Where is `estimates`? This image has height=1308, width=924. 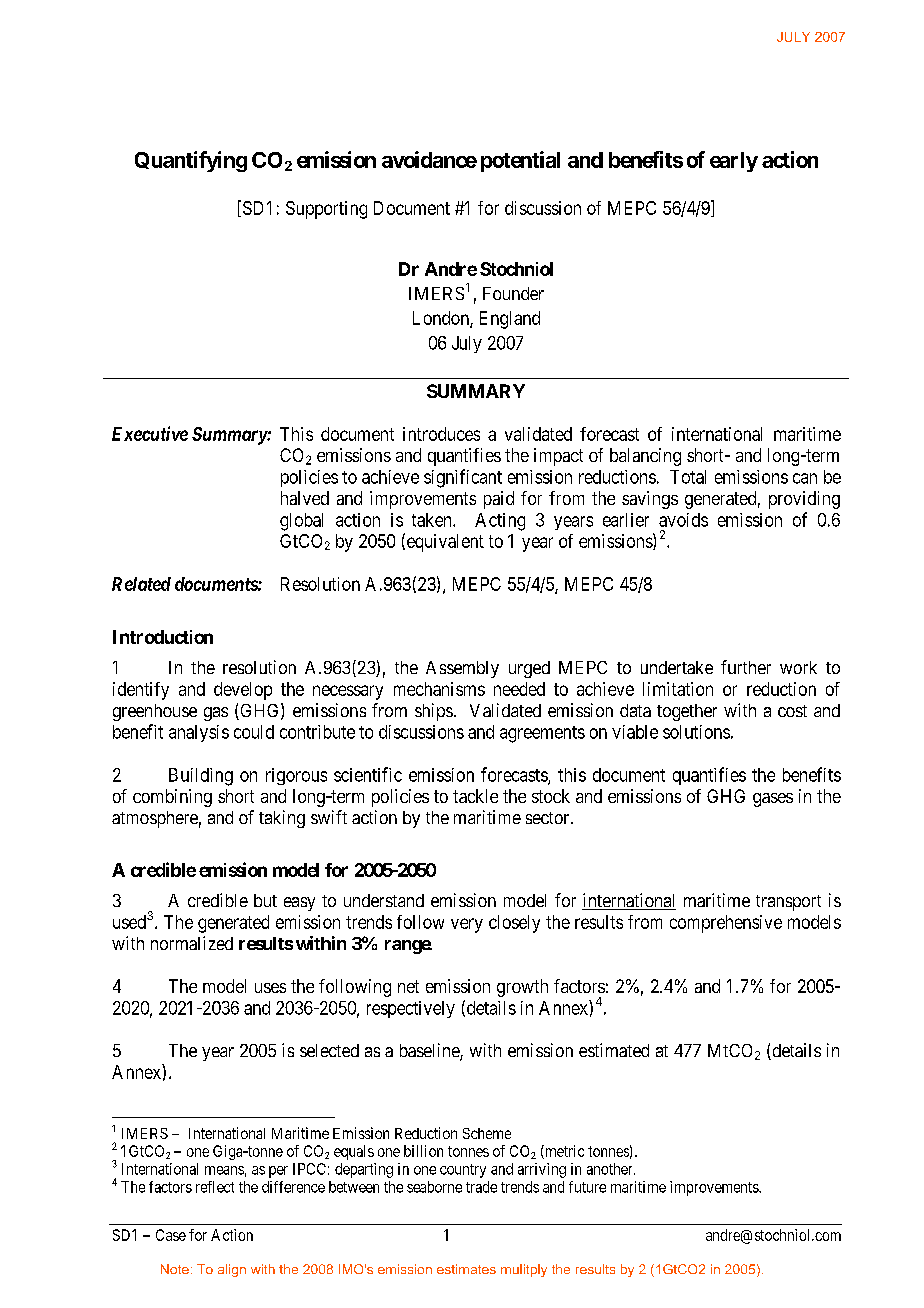
estimates is located at coordinates (466, 1269).
